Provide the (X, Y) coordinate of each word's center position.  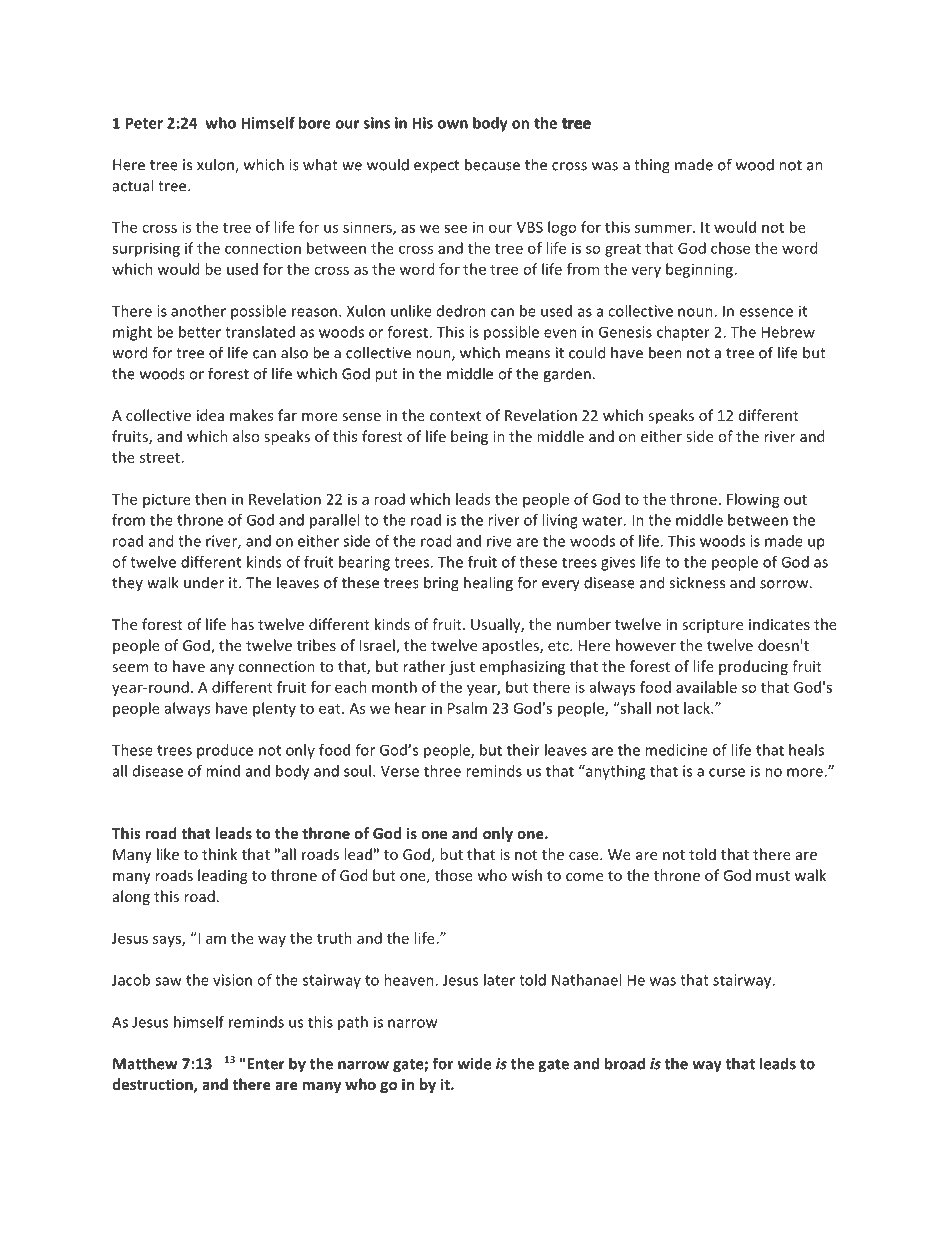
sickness (697, 582)
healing (488, 584)
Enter (266, 1064)
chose (730, 248)
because (492, 164)
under (204, 583)
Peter (144, 123)
